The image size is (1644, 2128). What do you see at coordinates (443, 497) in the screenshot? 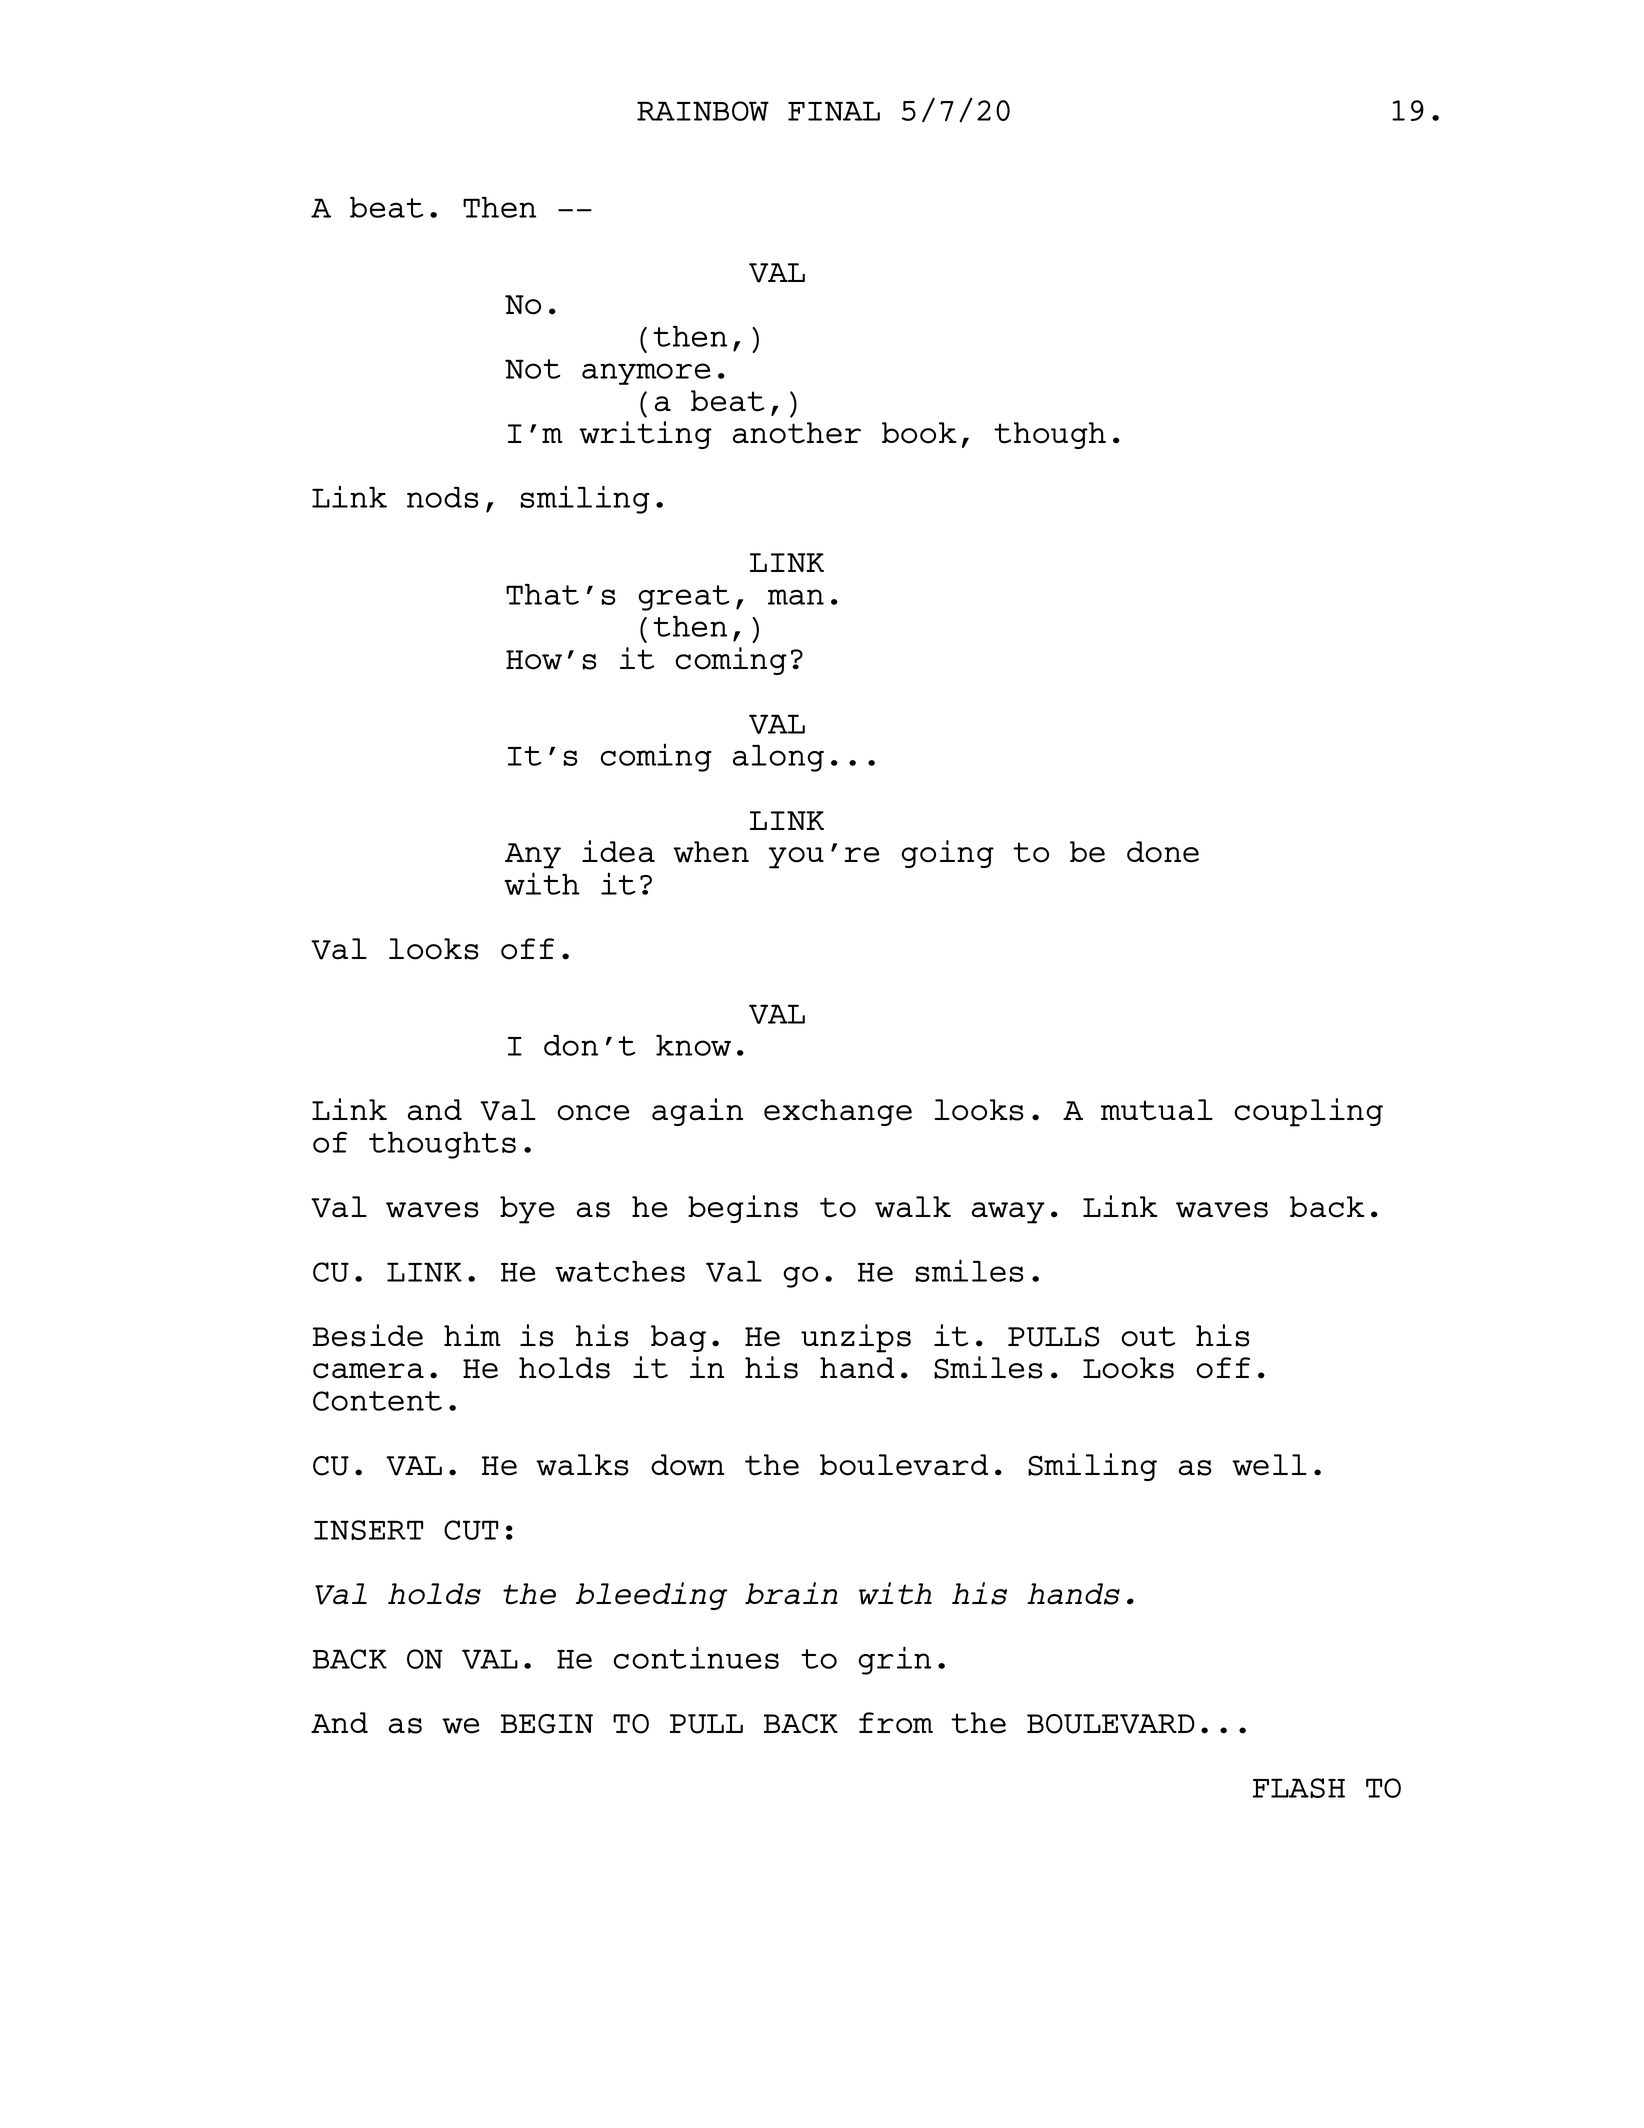
I see `nods` at bounding box center [443, 497].
